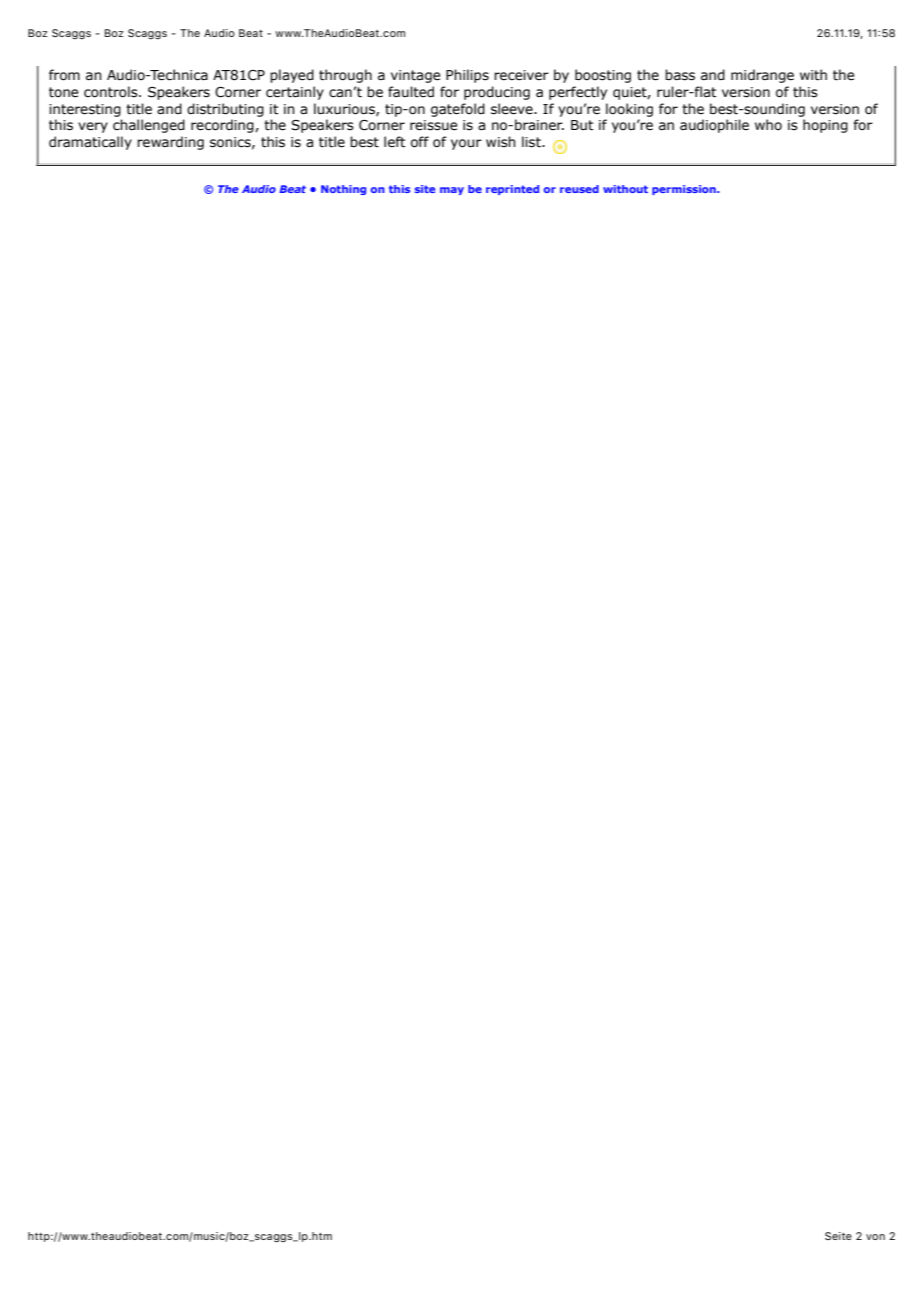 This page has height=1308, width=924. I want to click on producing, so click(497, 93).
